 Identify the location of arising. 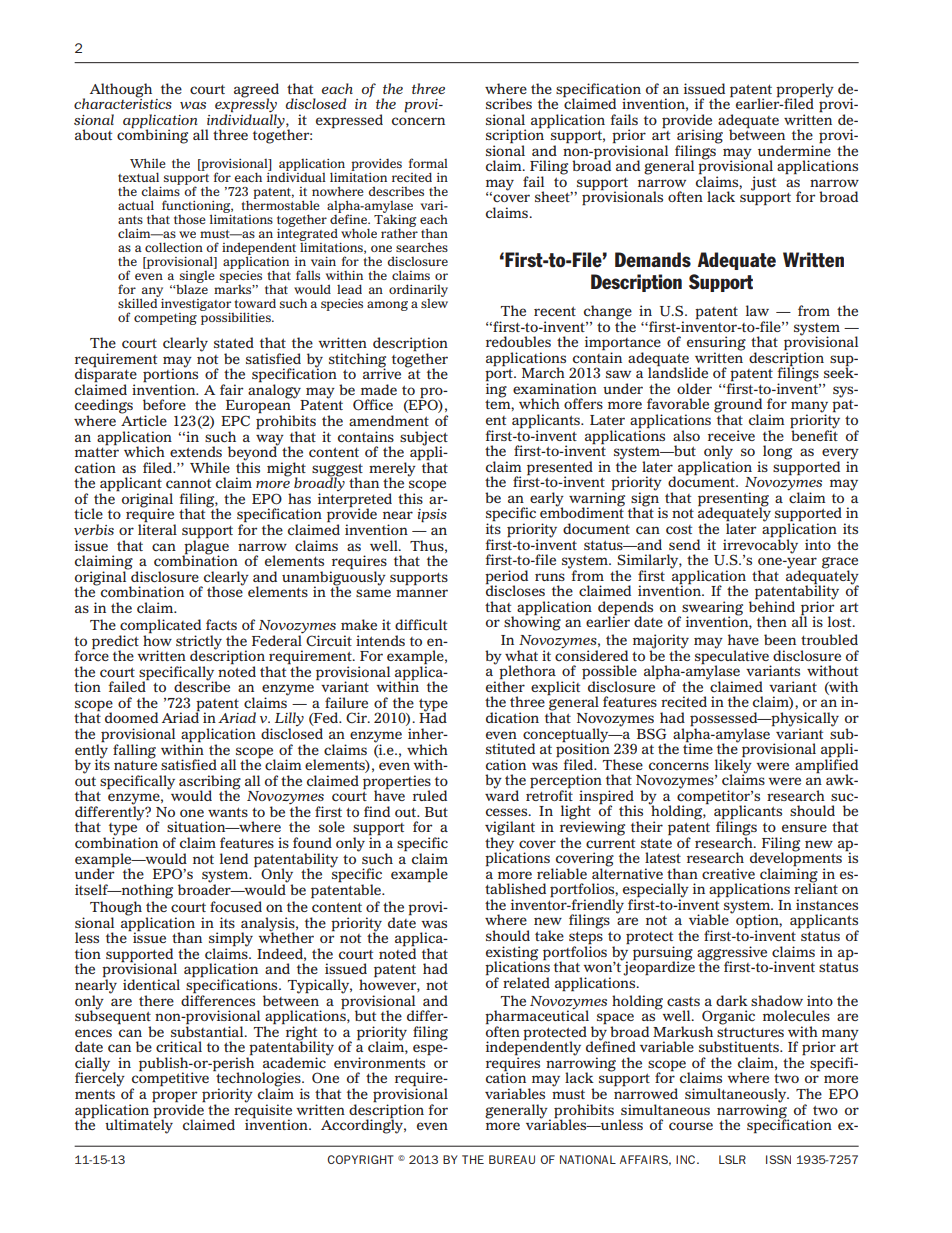
(700, 137).
